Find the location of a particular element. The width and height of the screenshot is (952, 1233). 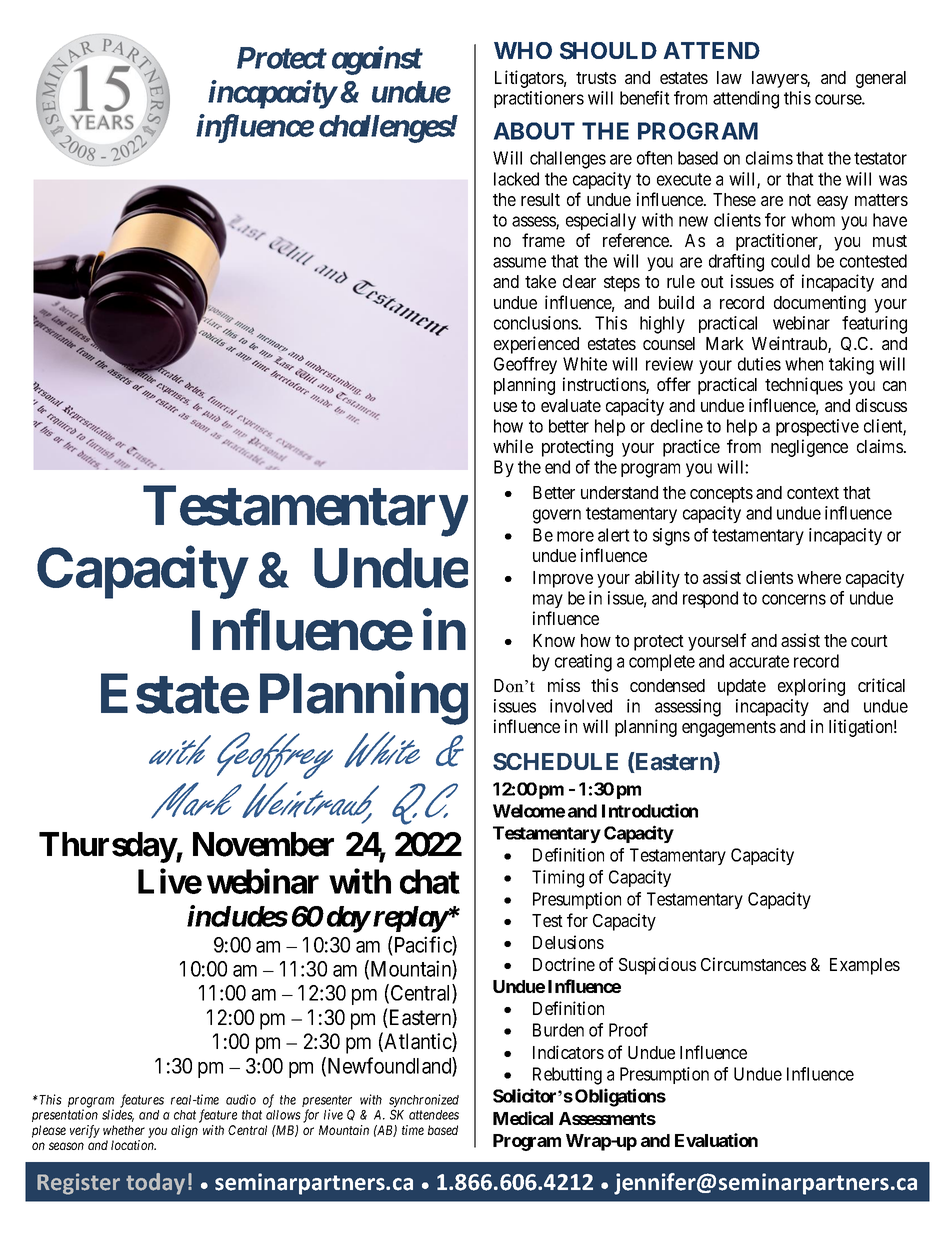

November is located at coordinates (263, 844).
